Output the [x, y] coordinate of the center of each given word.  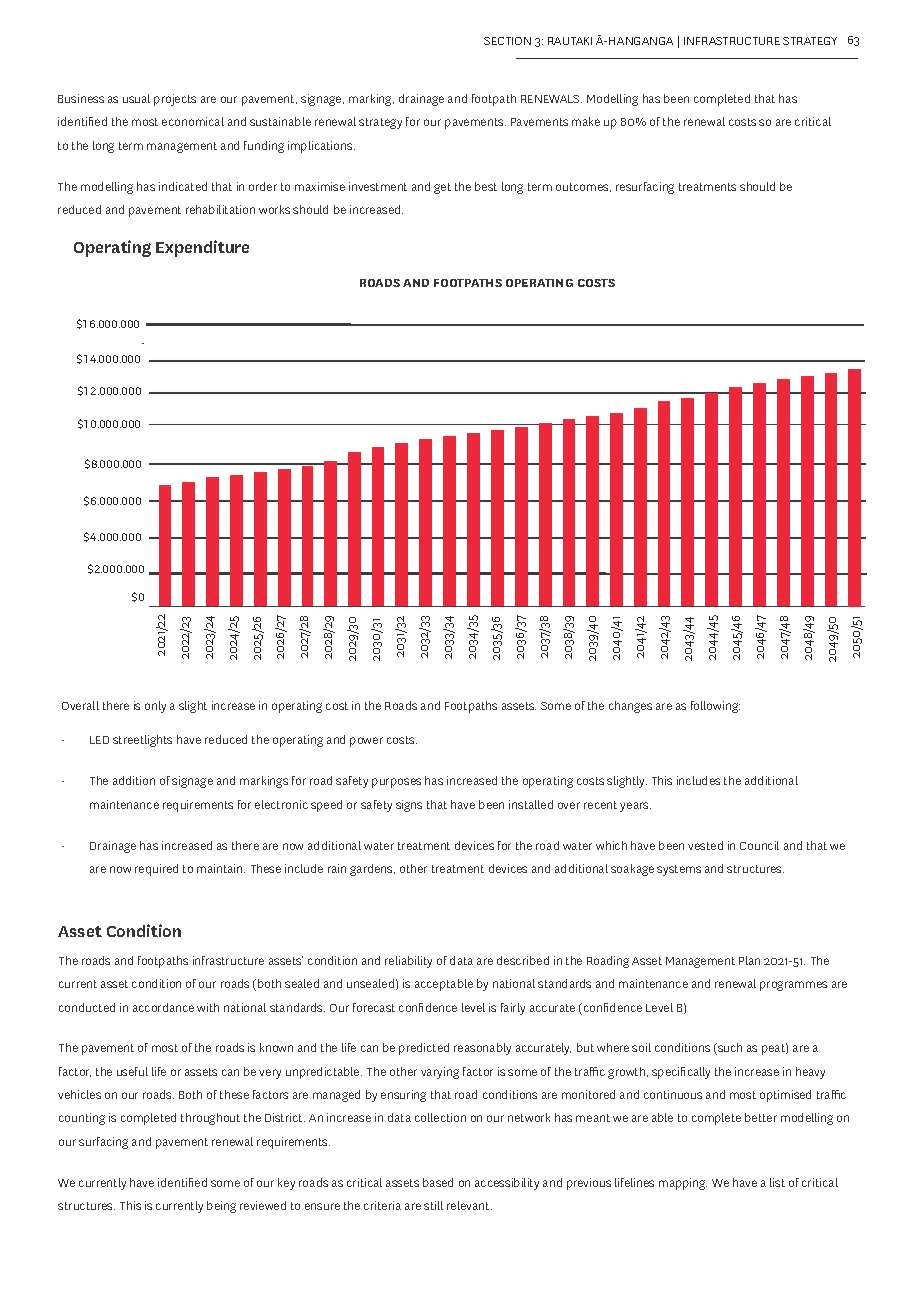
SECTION [507, 41]
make [586, 121]
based [438, 1182]
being [221, 1207]
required [156, 870]
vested [705, 845]
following [715, 707]
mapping [683, 1184]
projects [175, 100]
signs [409, 806]
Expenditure [202, 248]
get [442, 188]
